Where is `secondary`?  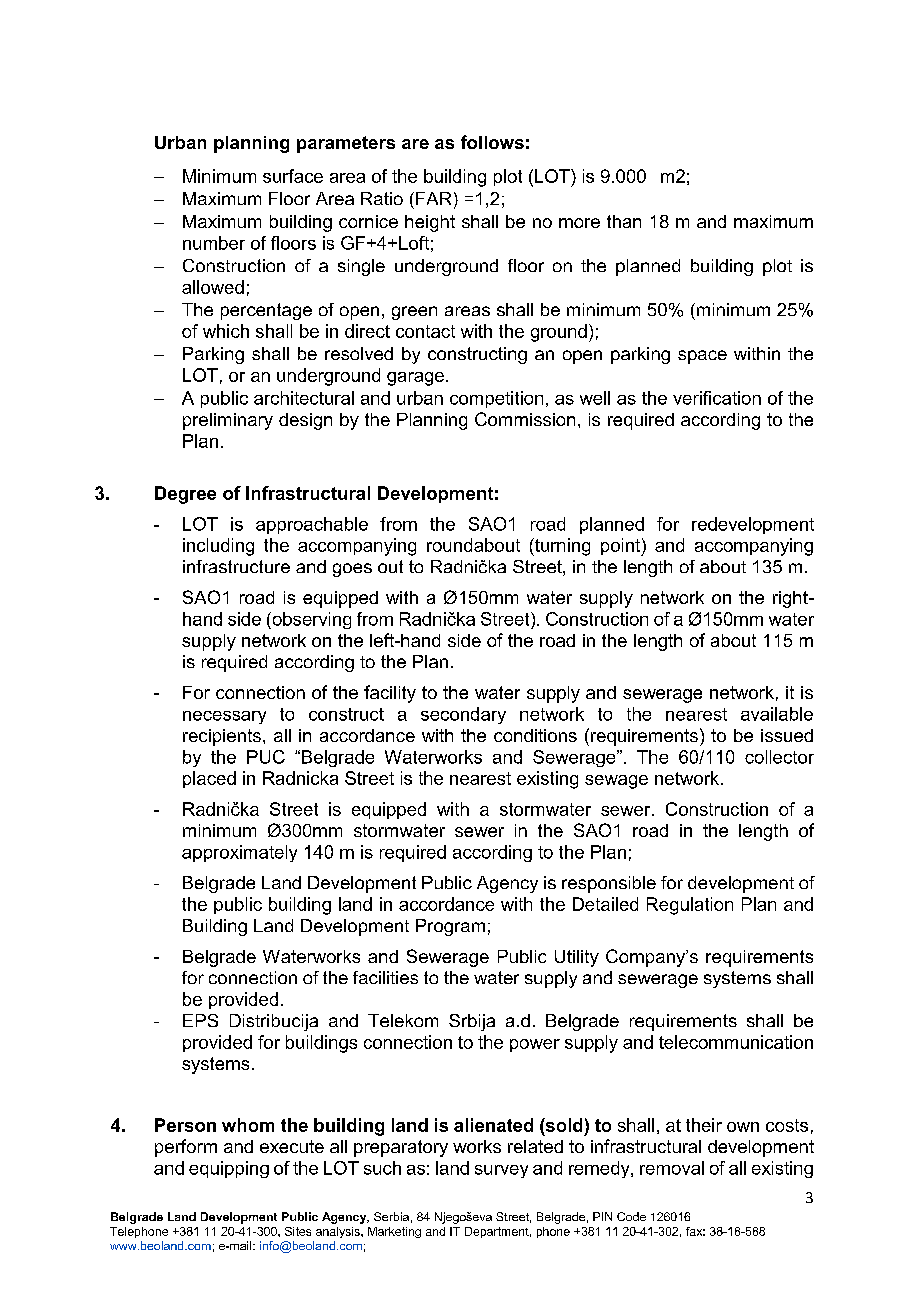 secondary is located at coordinates (463, 715).
